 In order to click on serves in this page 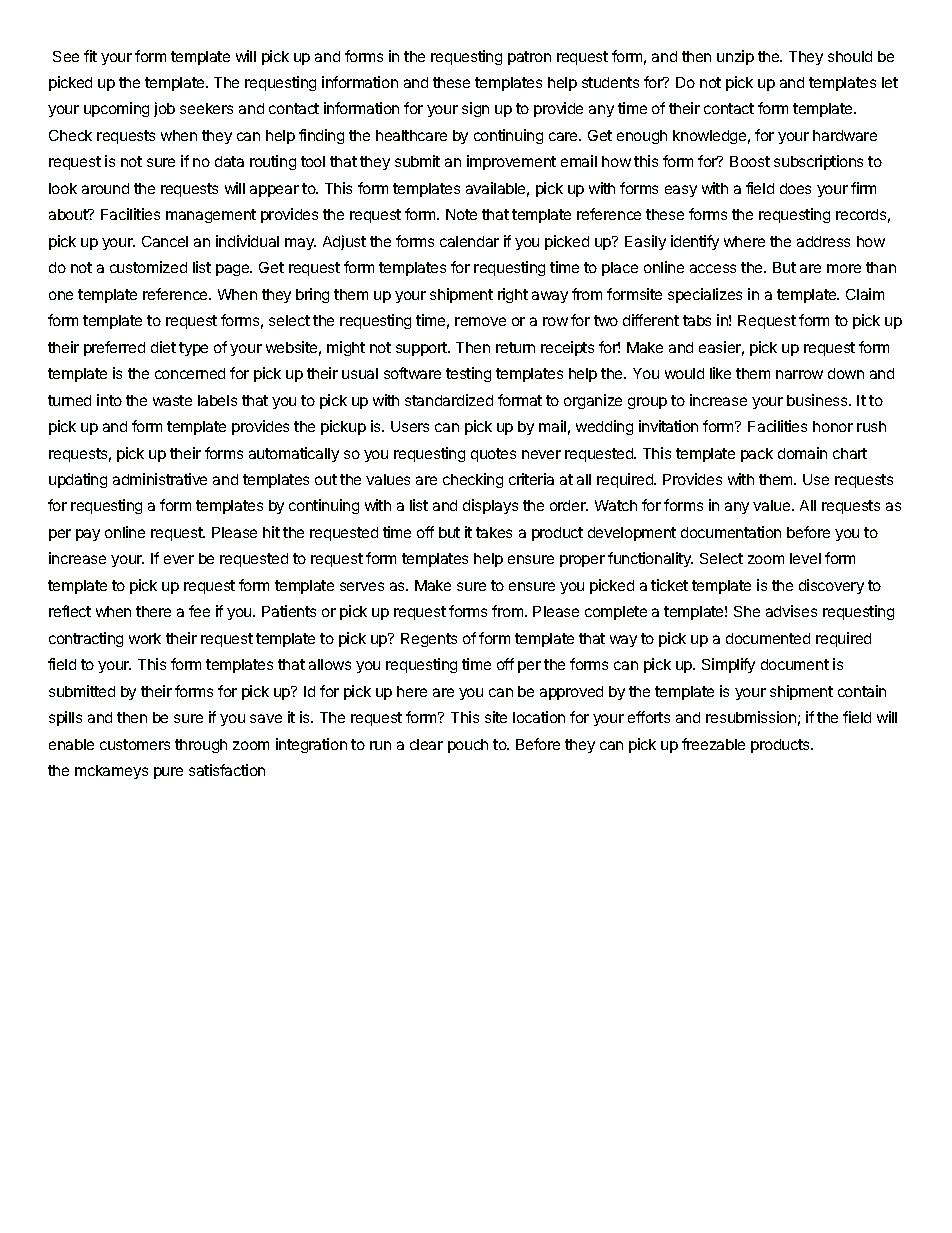, I will do `click(362, 586)`.
